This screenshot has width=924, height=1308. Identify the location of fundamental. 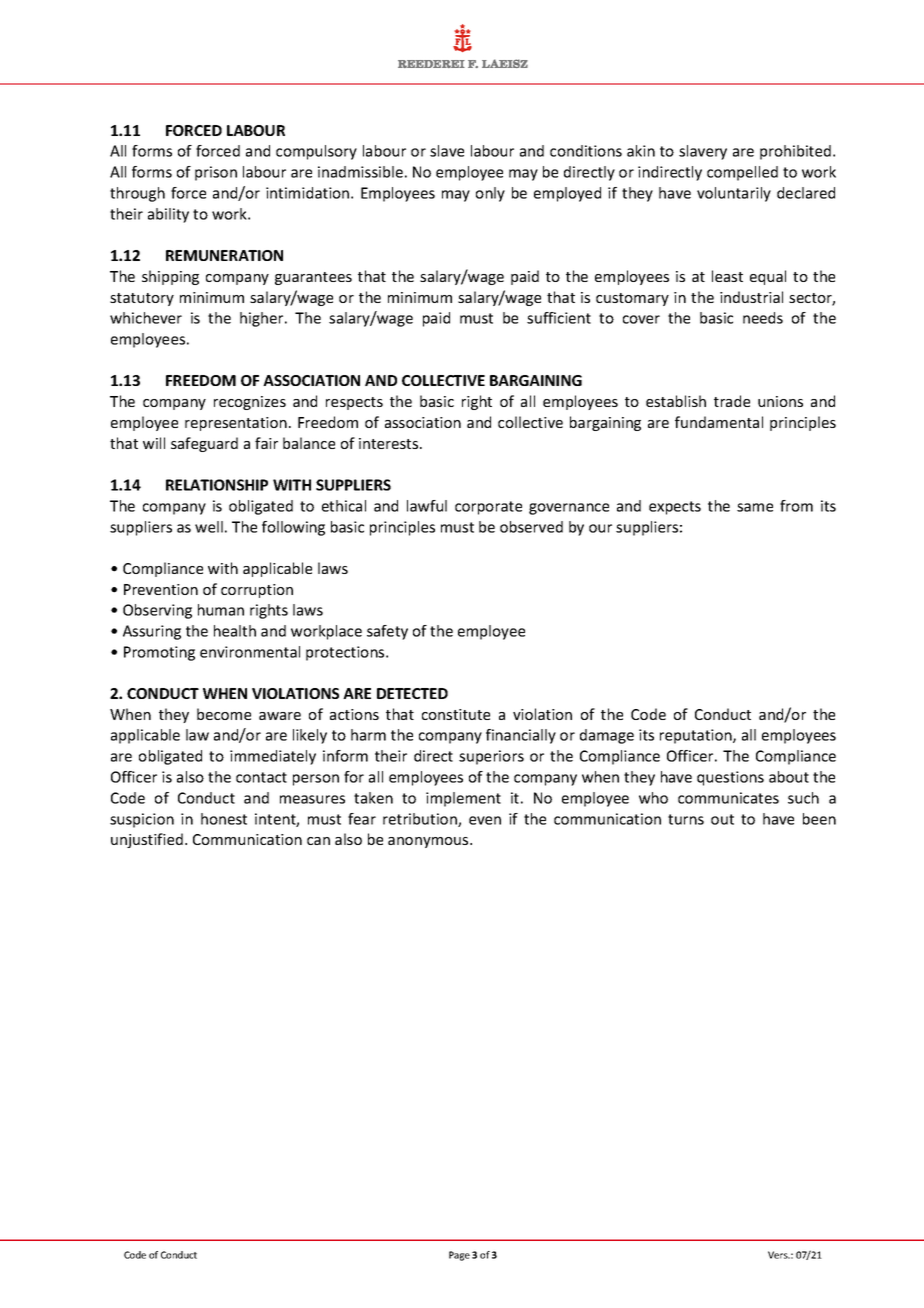
(719, 422).
